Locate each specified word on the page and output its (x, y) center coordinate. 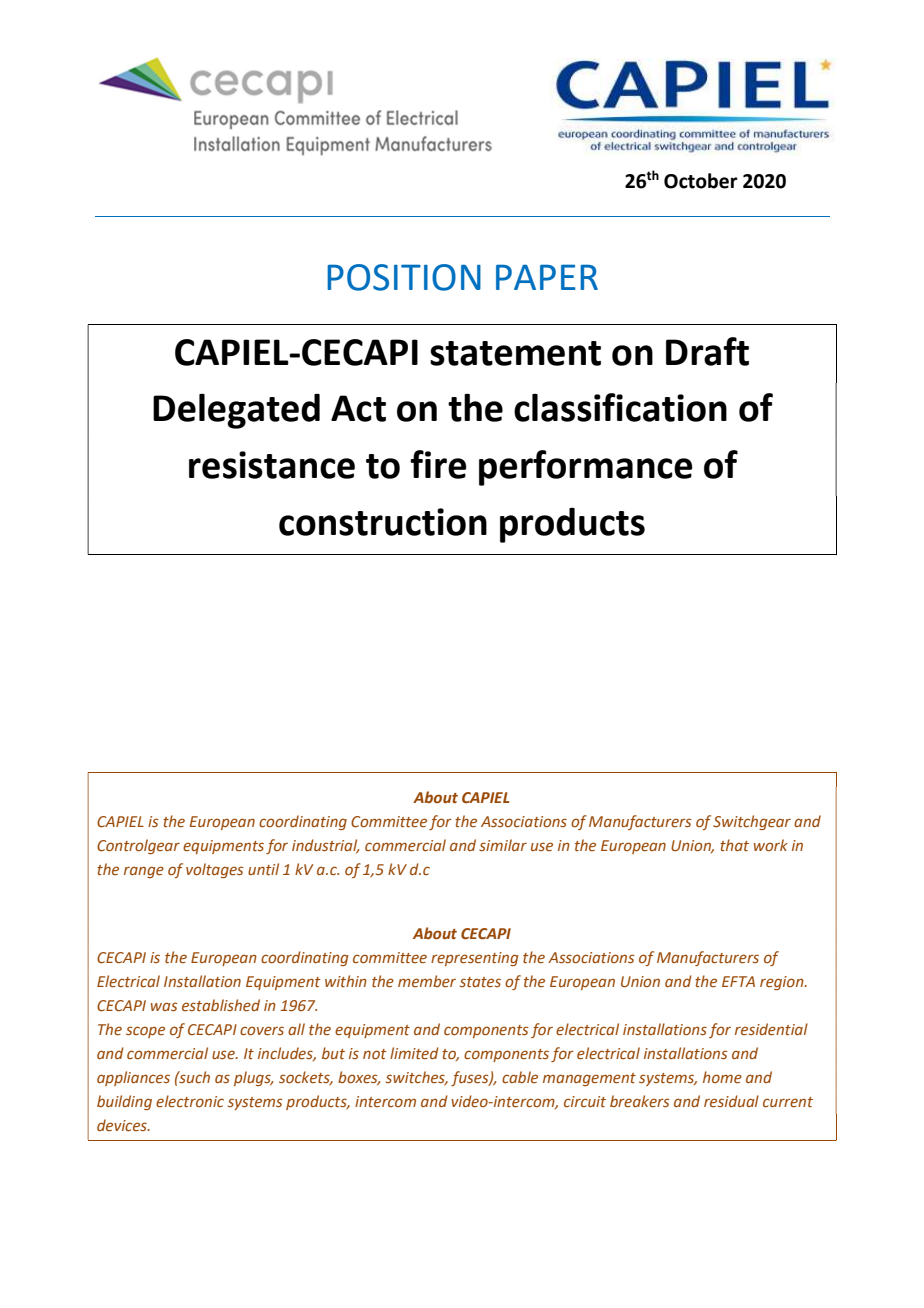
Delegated (236, 411)
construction (383, 522)
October (701, 181)
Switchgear (752, 822)
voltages (214, 870)
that (734, 845)
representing (475, 959)
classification (620, 407)
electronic (190, 1101)
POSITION (404, 277)
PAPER (547, 277)
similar (503, 845)
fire (438, 464)
